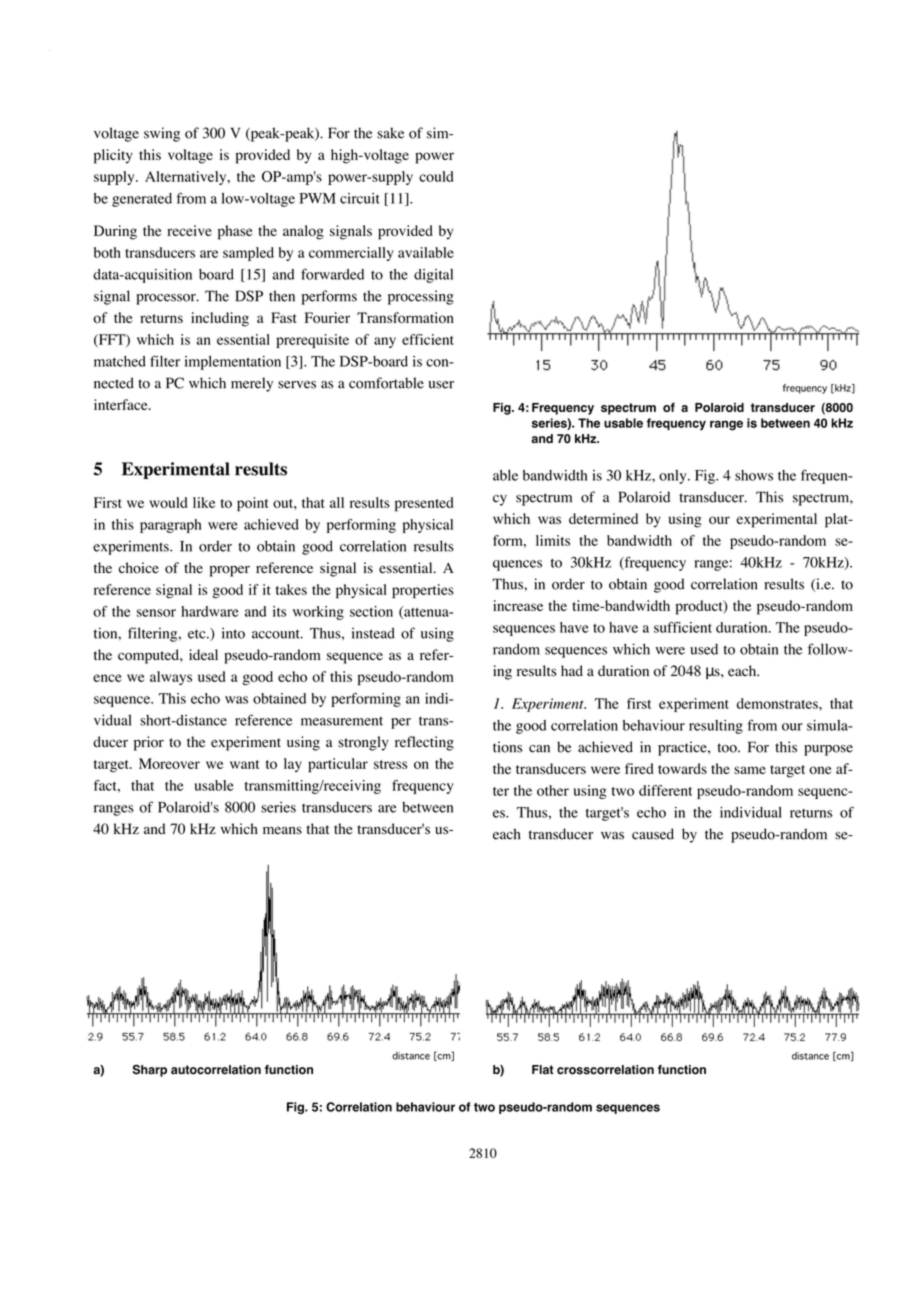  What do you see at coordinates (518, 605) in the page?
I see `increase` at bounding box center [518, 605].
